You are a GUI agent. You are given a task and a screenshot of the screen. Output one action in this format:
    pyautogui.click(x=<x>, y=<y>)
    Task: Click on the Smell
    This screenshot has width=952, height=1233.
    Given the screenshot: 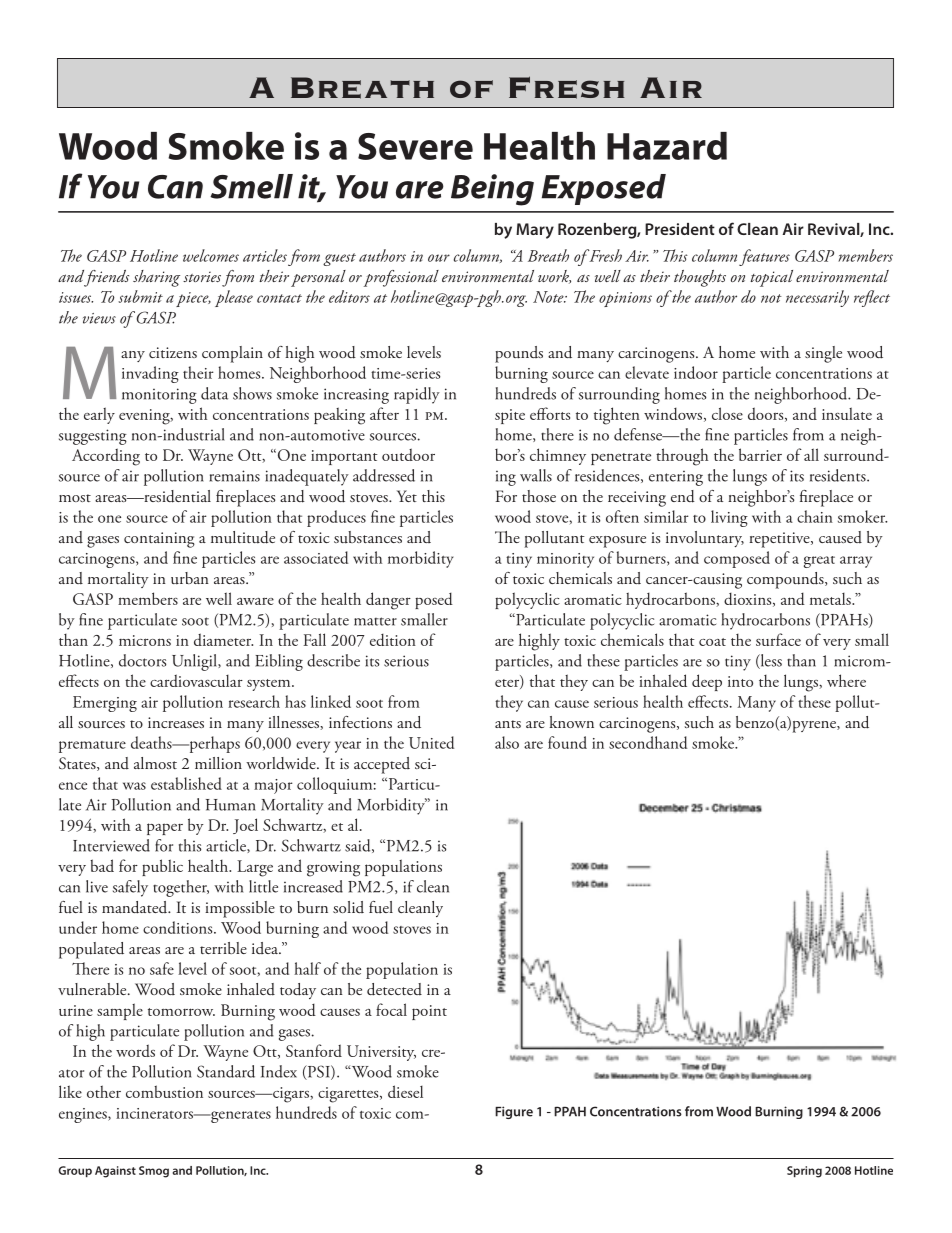 What is the action you would take?
    pyautogui.click(x=251, y=186)
